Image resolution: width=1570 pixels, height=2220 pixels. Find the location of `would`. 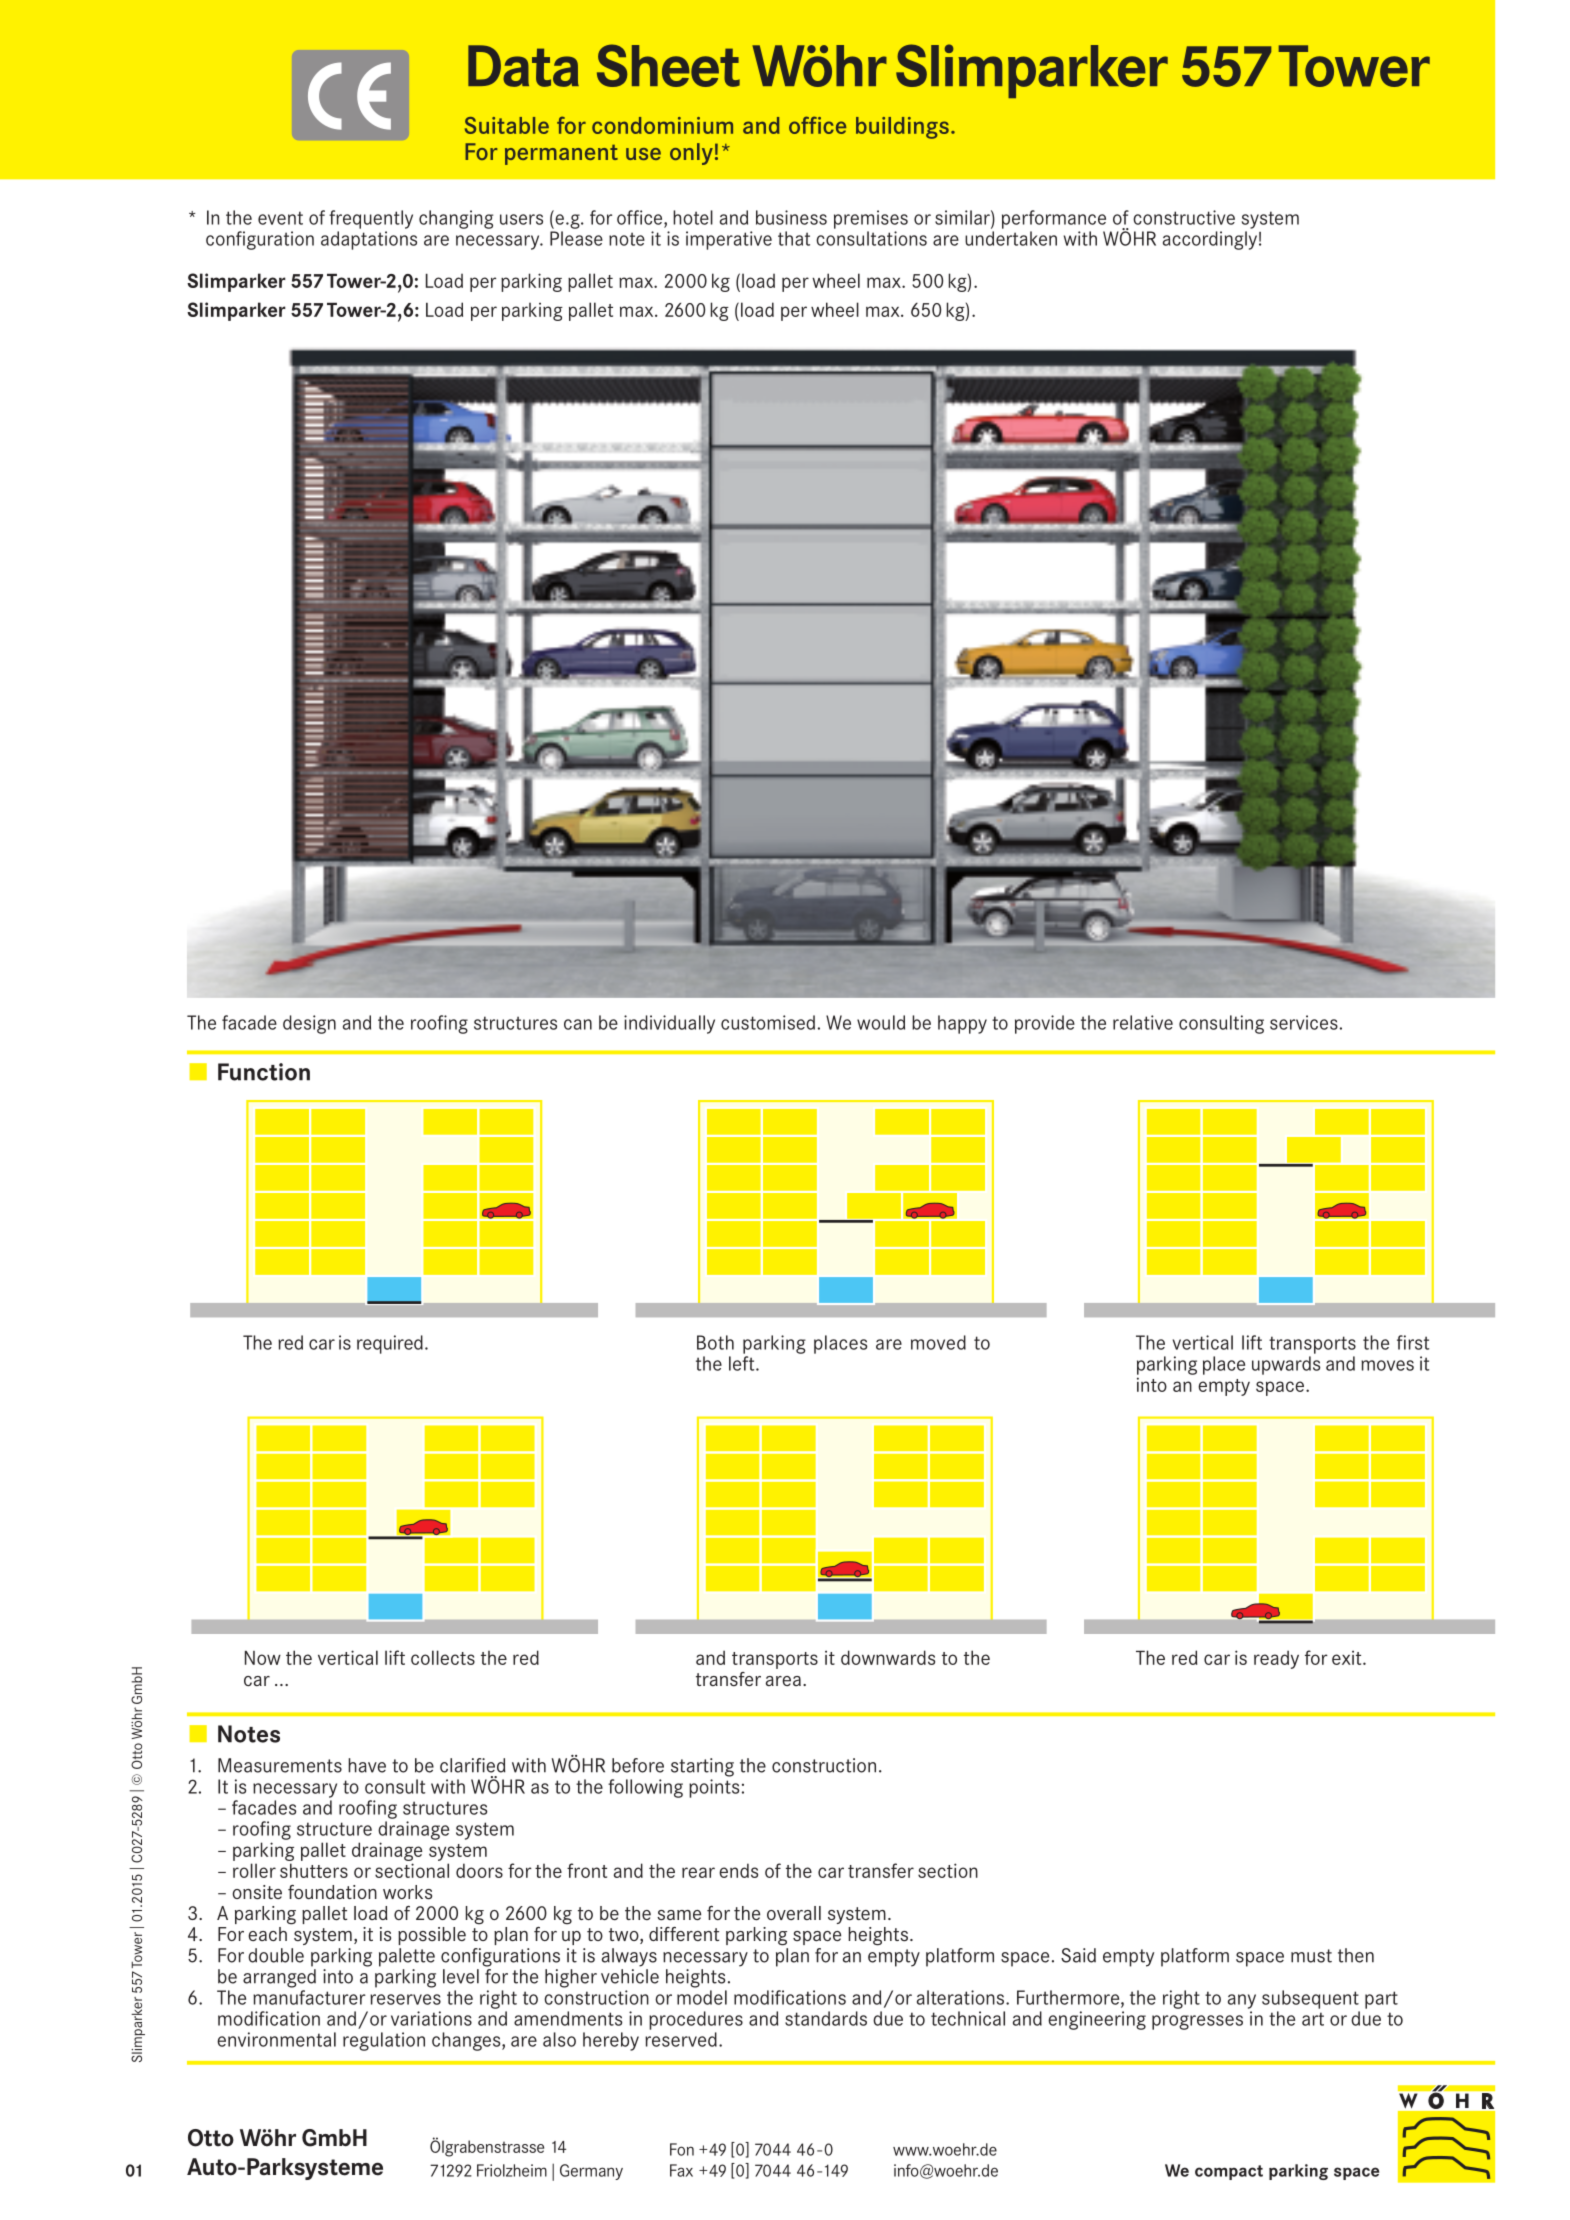

would is located at coordinates (881, 1022).
